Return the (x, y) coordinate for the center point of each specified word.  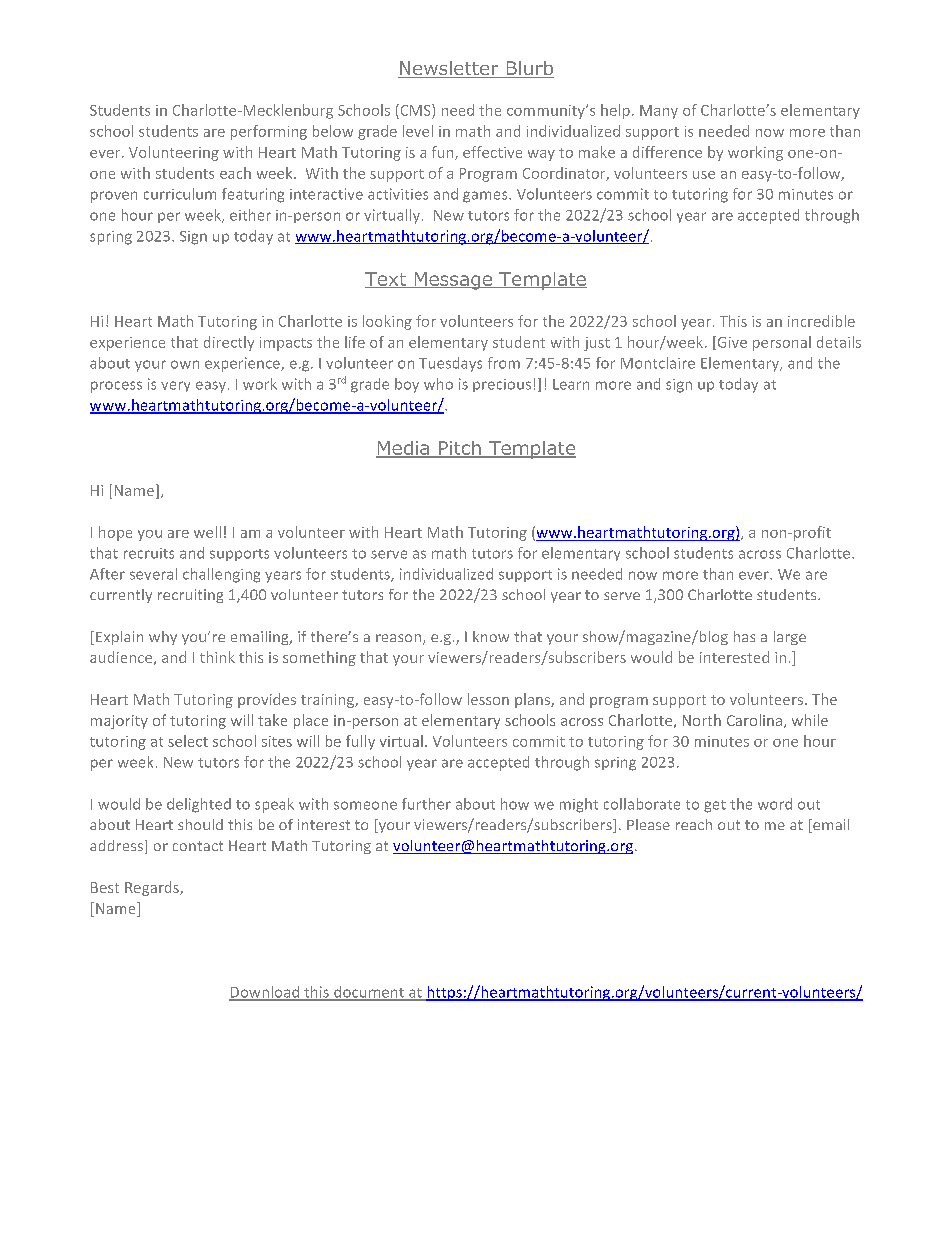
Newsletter (449, 69)
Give (731, 343)
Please (648, 824)
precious (502, 385)
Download (265, 993)
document (369, 993)
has (744, 636)
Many (659, 112)
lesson (488, 699)
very (175, 386)
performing (269, 132)
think (217, 657)
